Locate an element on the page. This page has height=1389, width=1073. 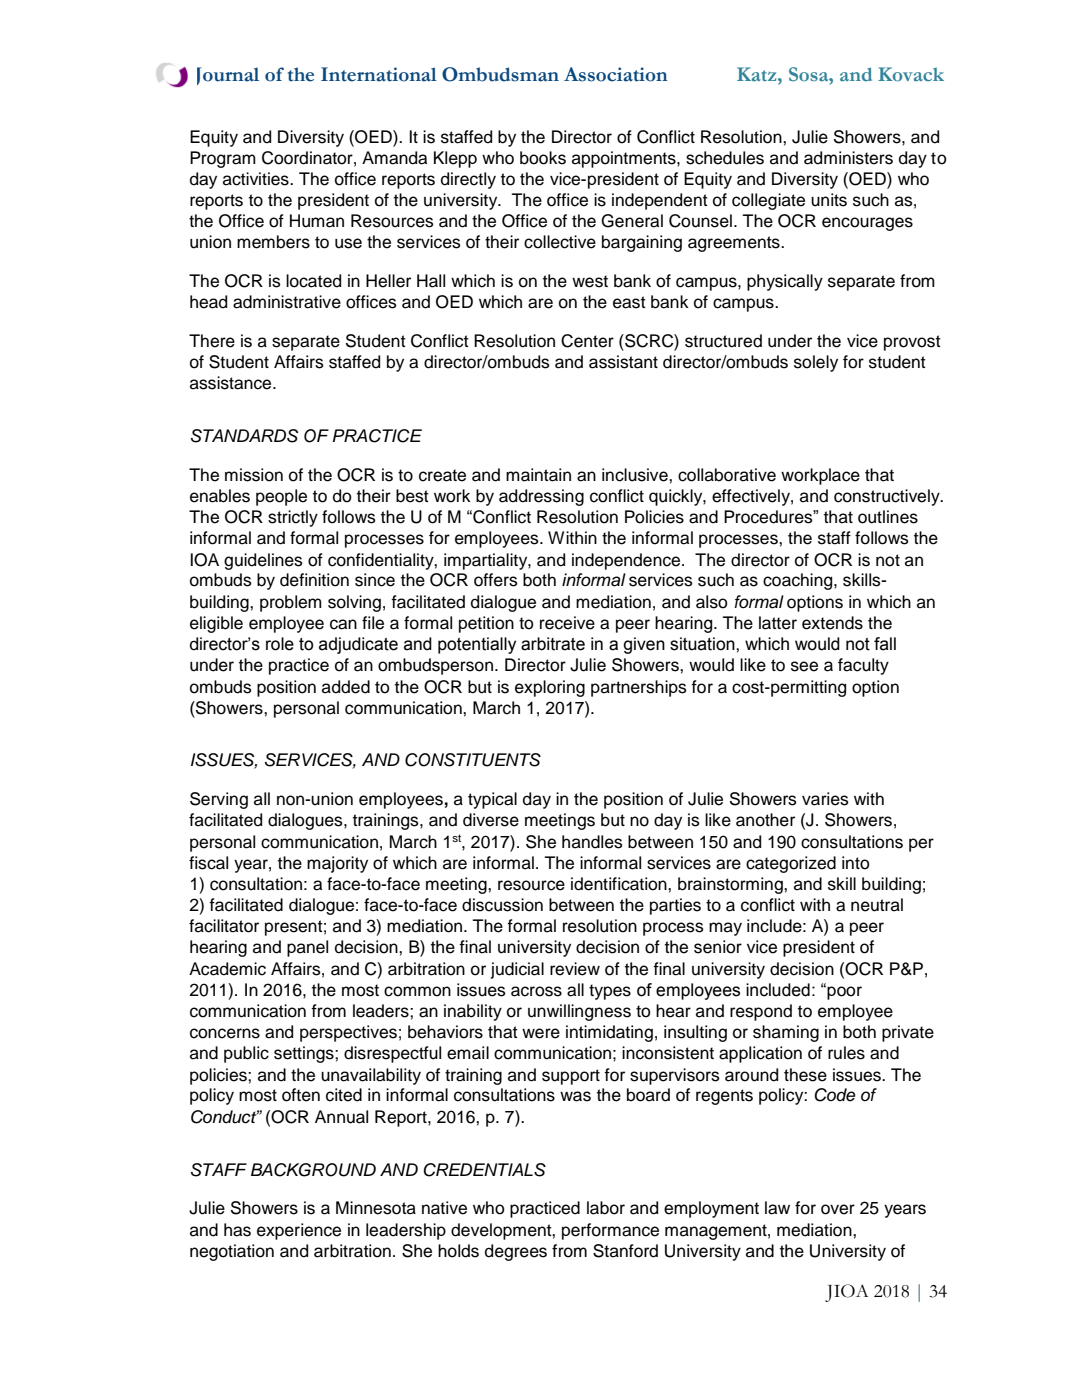
experience is located at coordinates (299, 1231).
